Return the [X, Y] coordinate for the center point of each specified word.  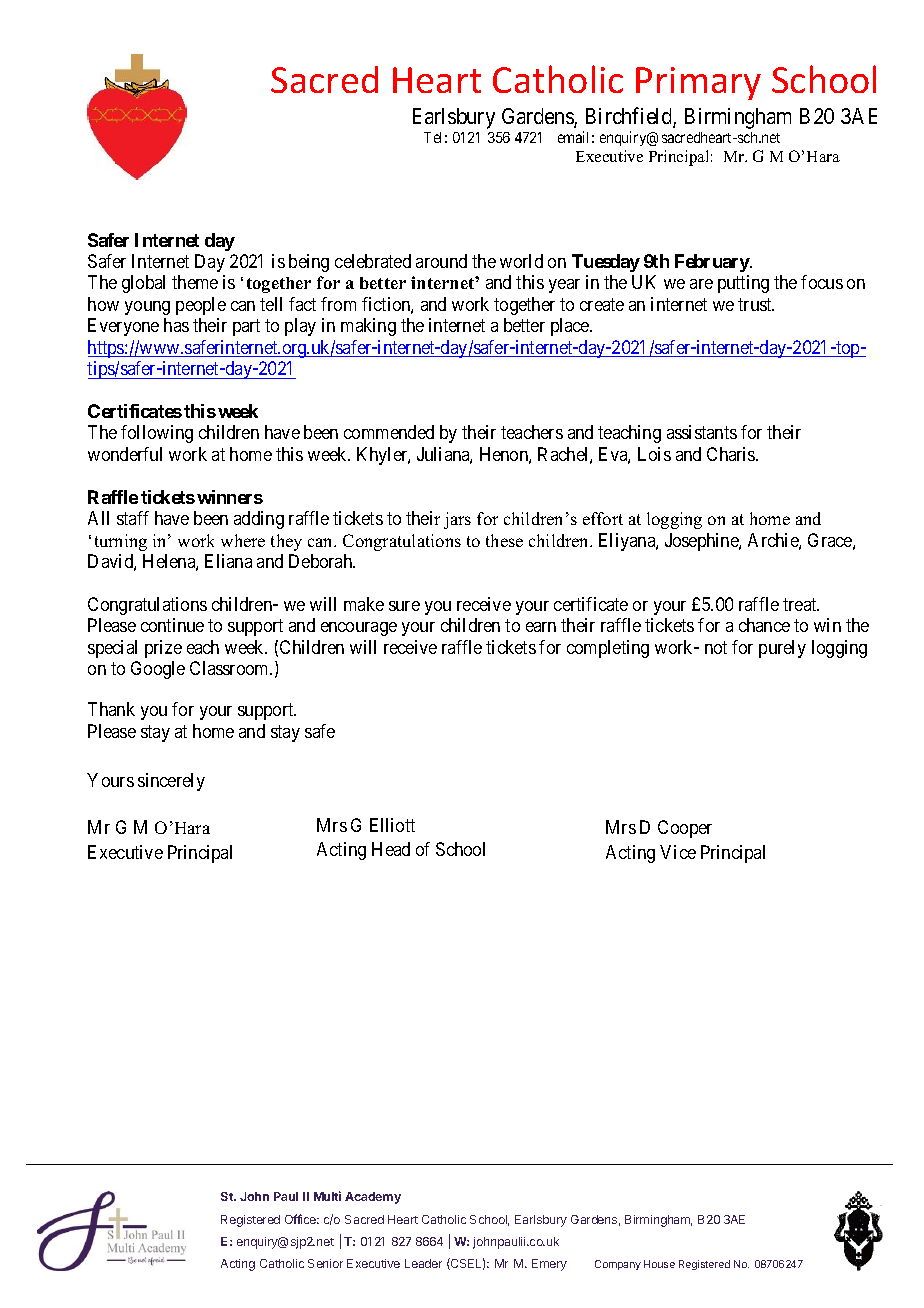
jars [457, 520]
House [659, 1264]
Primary [698, 83]
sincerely [171, 782]
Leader [423, 1263]
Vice [678, 852]
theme [195, 282]
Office [302, 1219]
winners [230, 497]
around [441, 261]
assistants [702, 432]
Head [391, 849]
